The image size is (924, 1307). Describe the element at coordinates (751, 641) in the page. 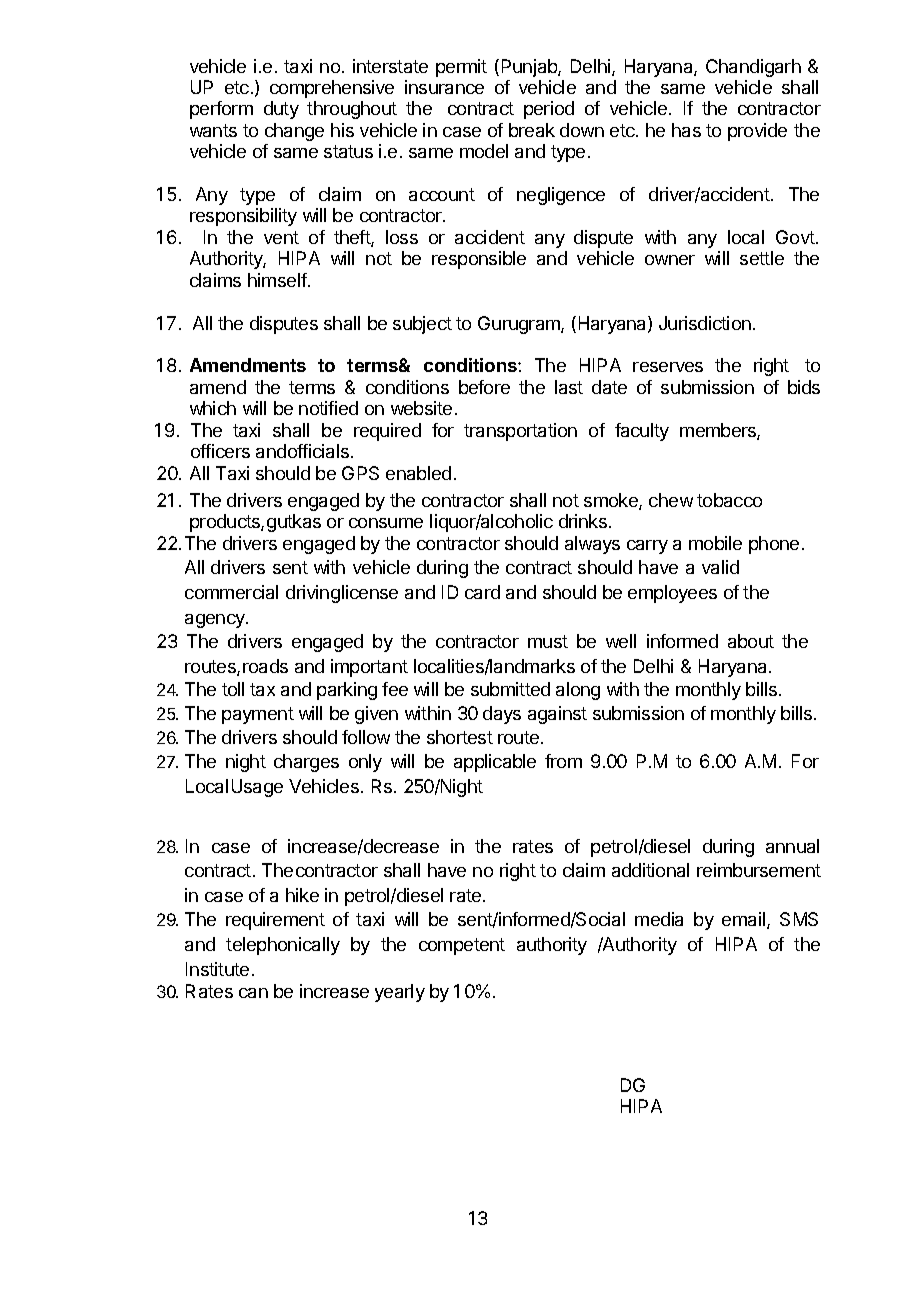

I see `about` at that location.
